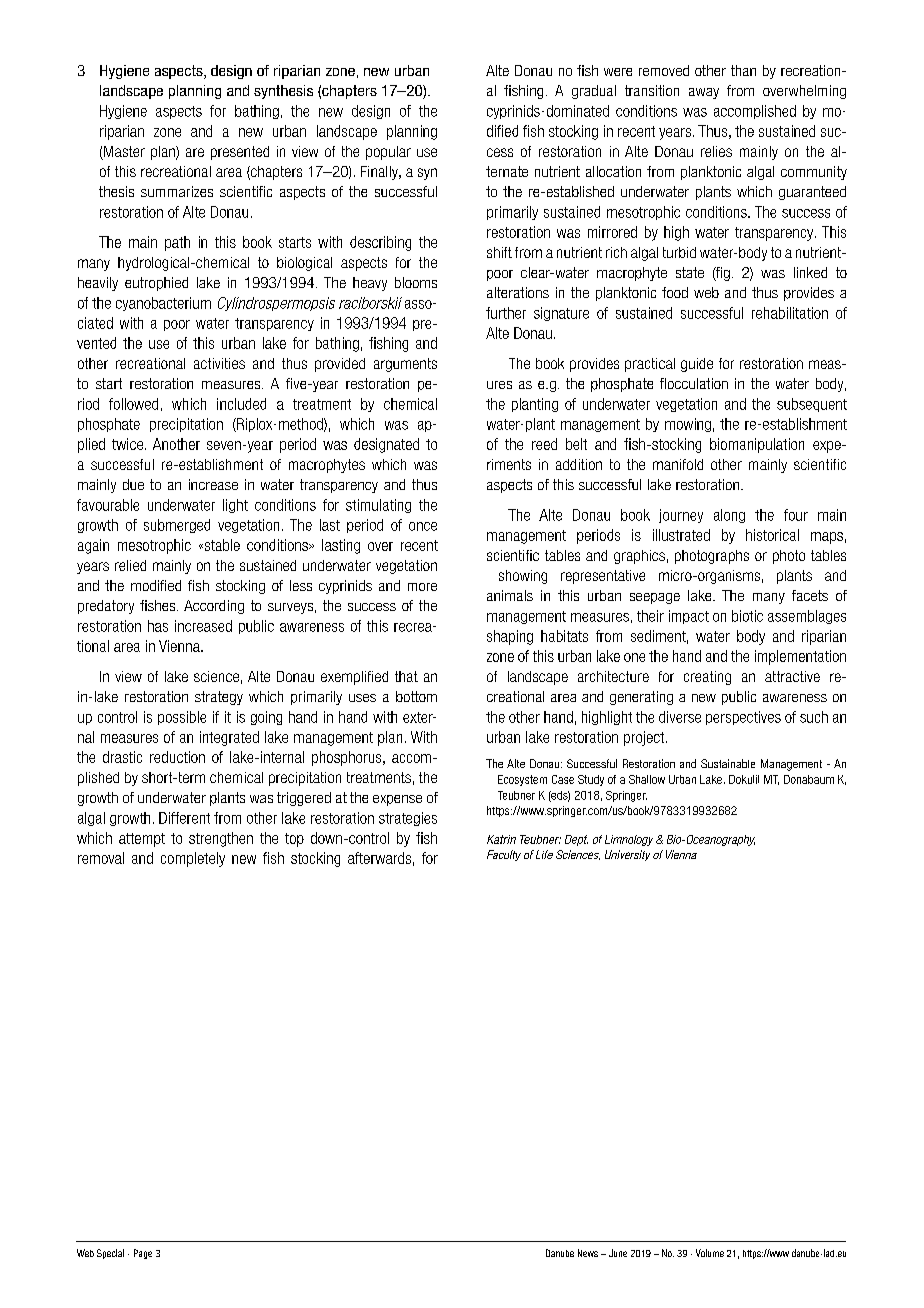  I want to click on creating, so click(707, 678).
